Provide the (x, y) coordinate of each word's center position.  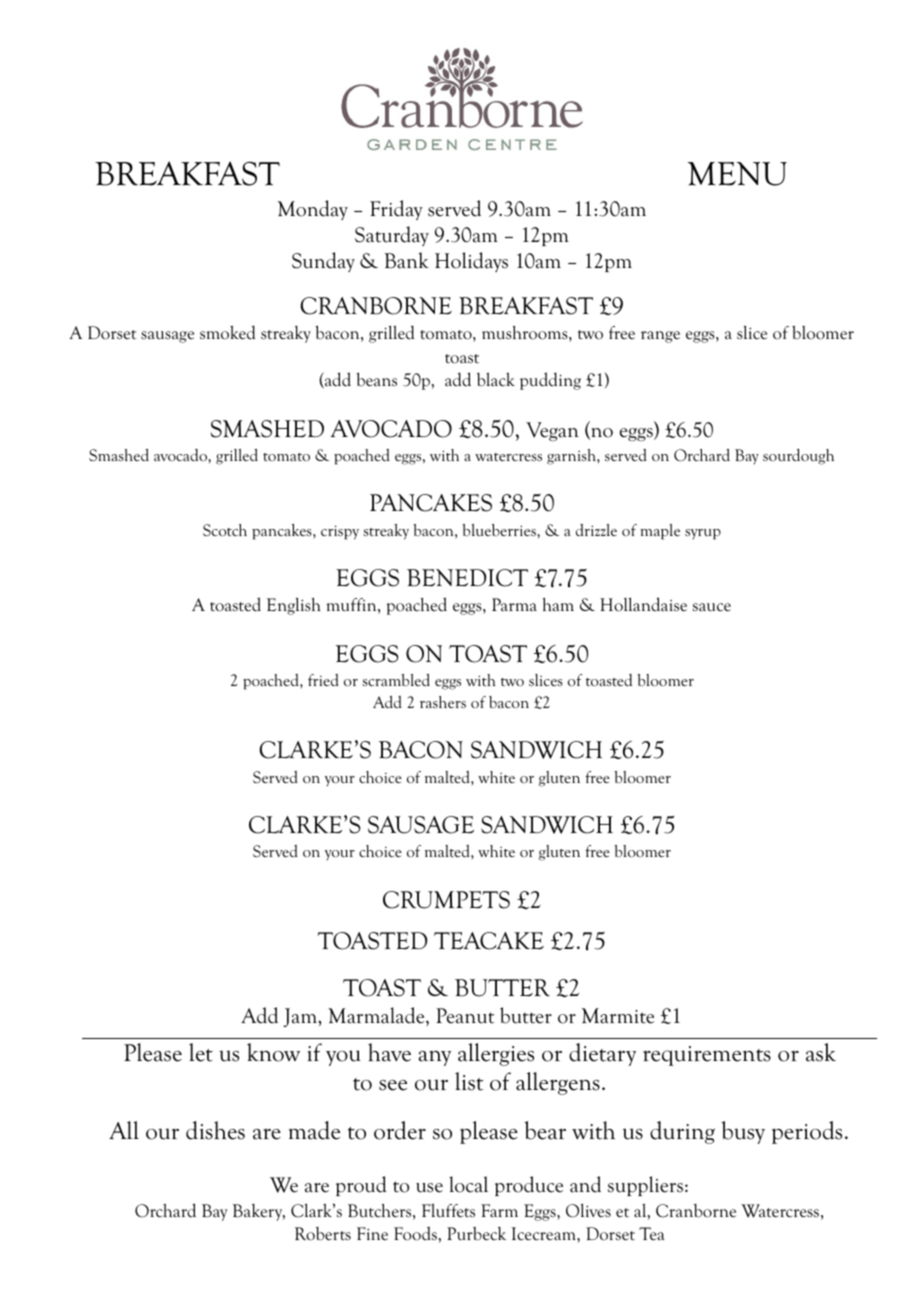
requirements (707, 1056)
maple (660, 532)
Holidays (471, 262)
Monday (313, 210)
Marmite (618, 1016)
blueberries (500, 530)
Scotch (225, 530)
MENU (737, 174)
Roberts (323, 1234)
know (273, 1052)
